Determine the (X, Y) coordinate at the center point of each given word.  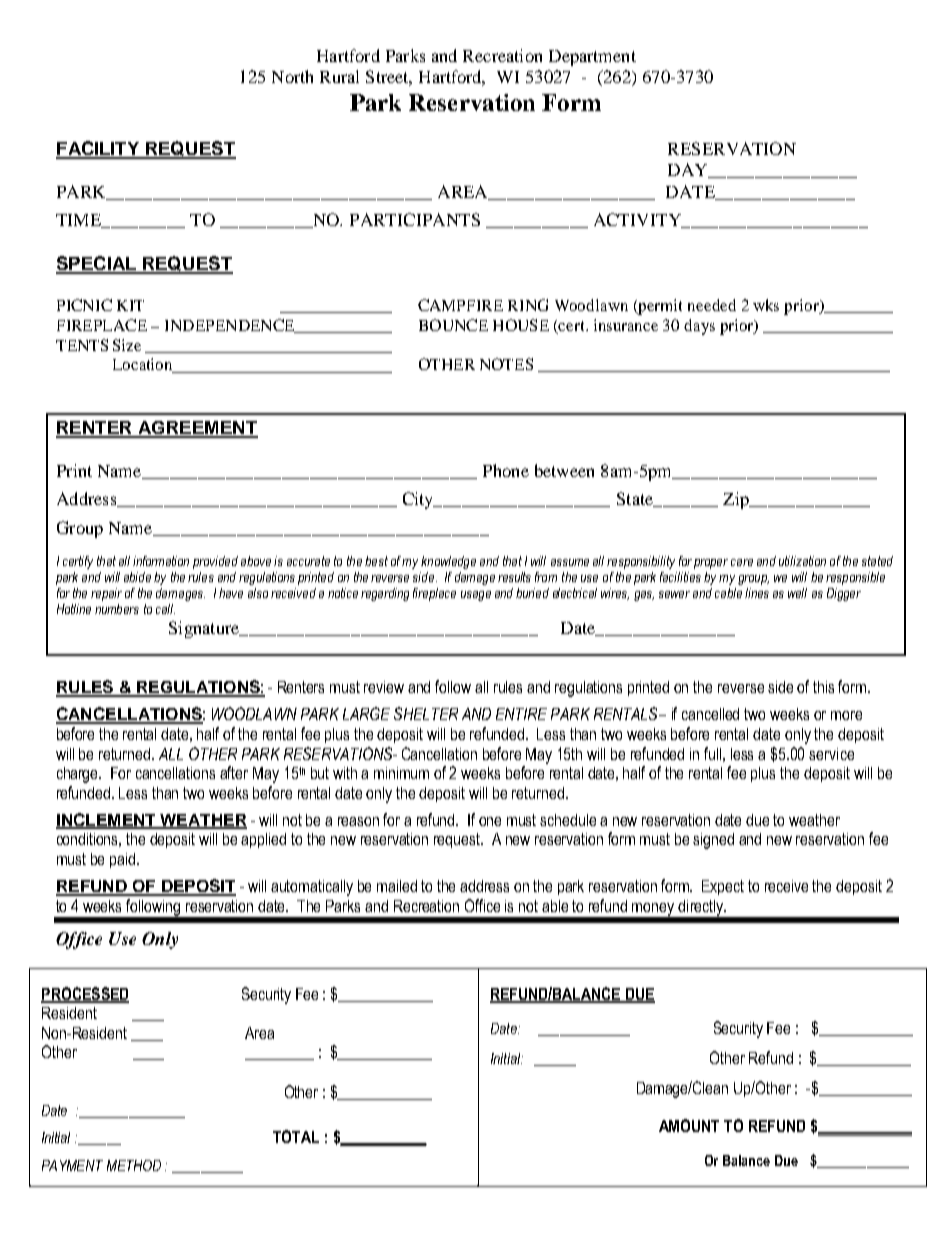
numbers (117, 609)
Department (592, 58)
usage (476, 596)
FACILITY (99, 149)
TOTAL (296, 1136)
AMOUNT (689, 1125)
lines (757, 593)
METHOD (134, 1165)
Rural (339, 76)
